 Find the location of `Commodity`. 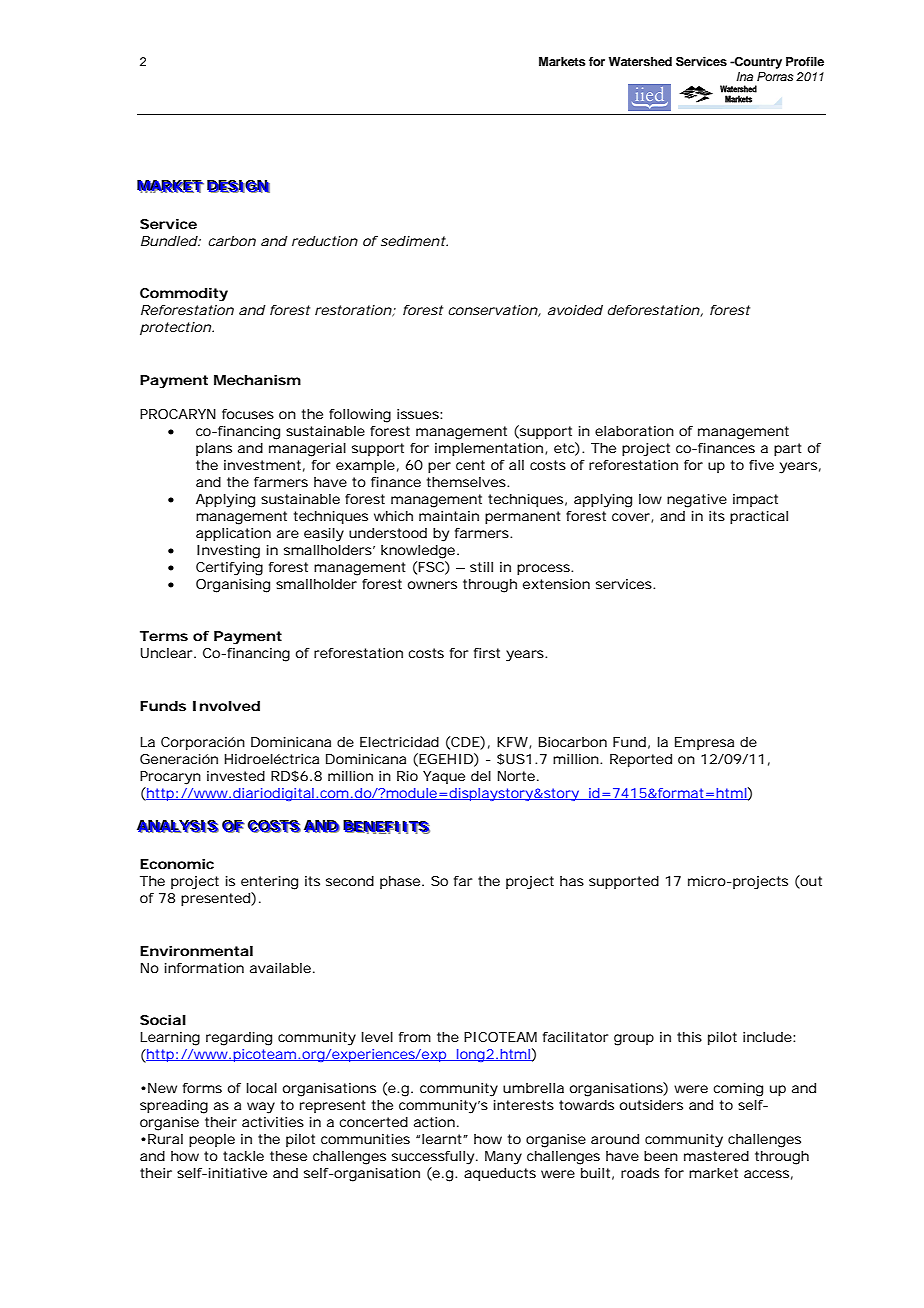

Commodity is located at coordinates (184, 295).
